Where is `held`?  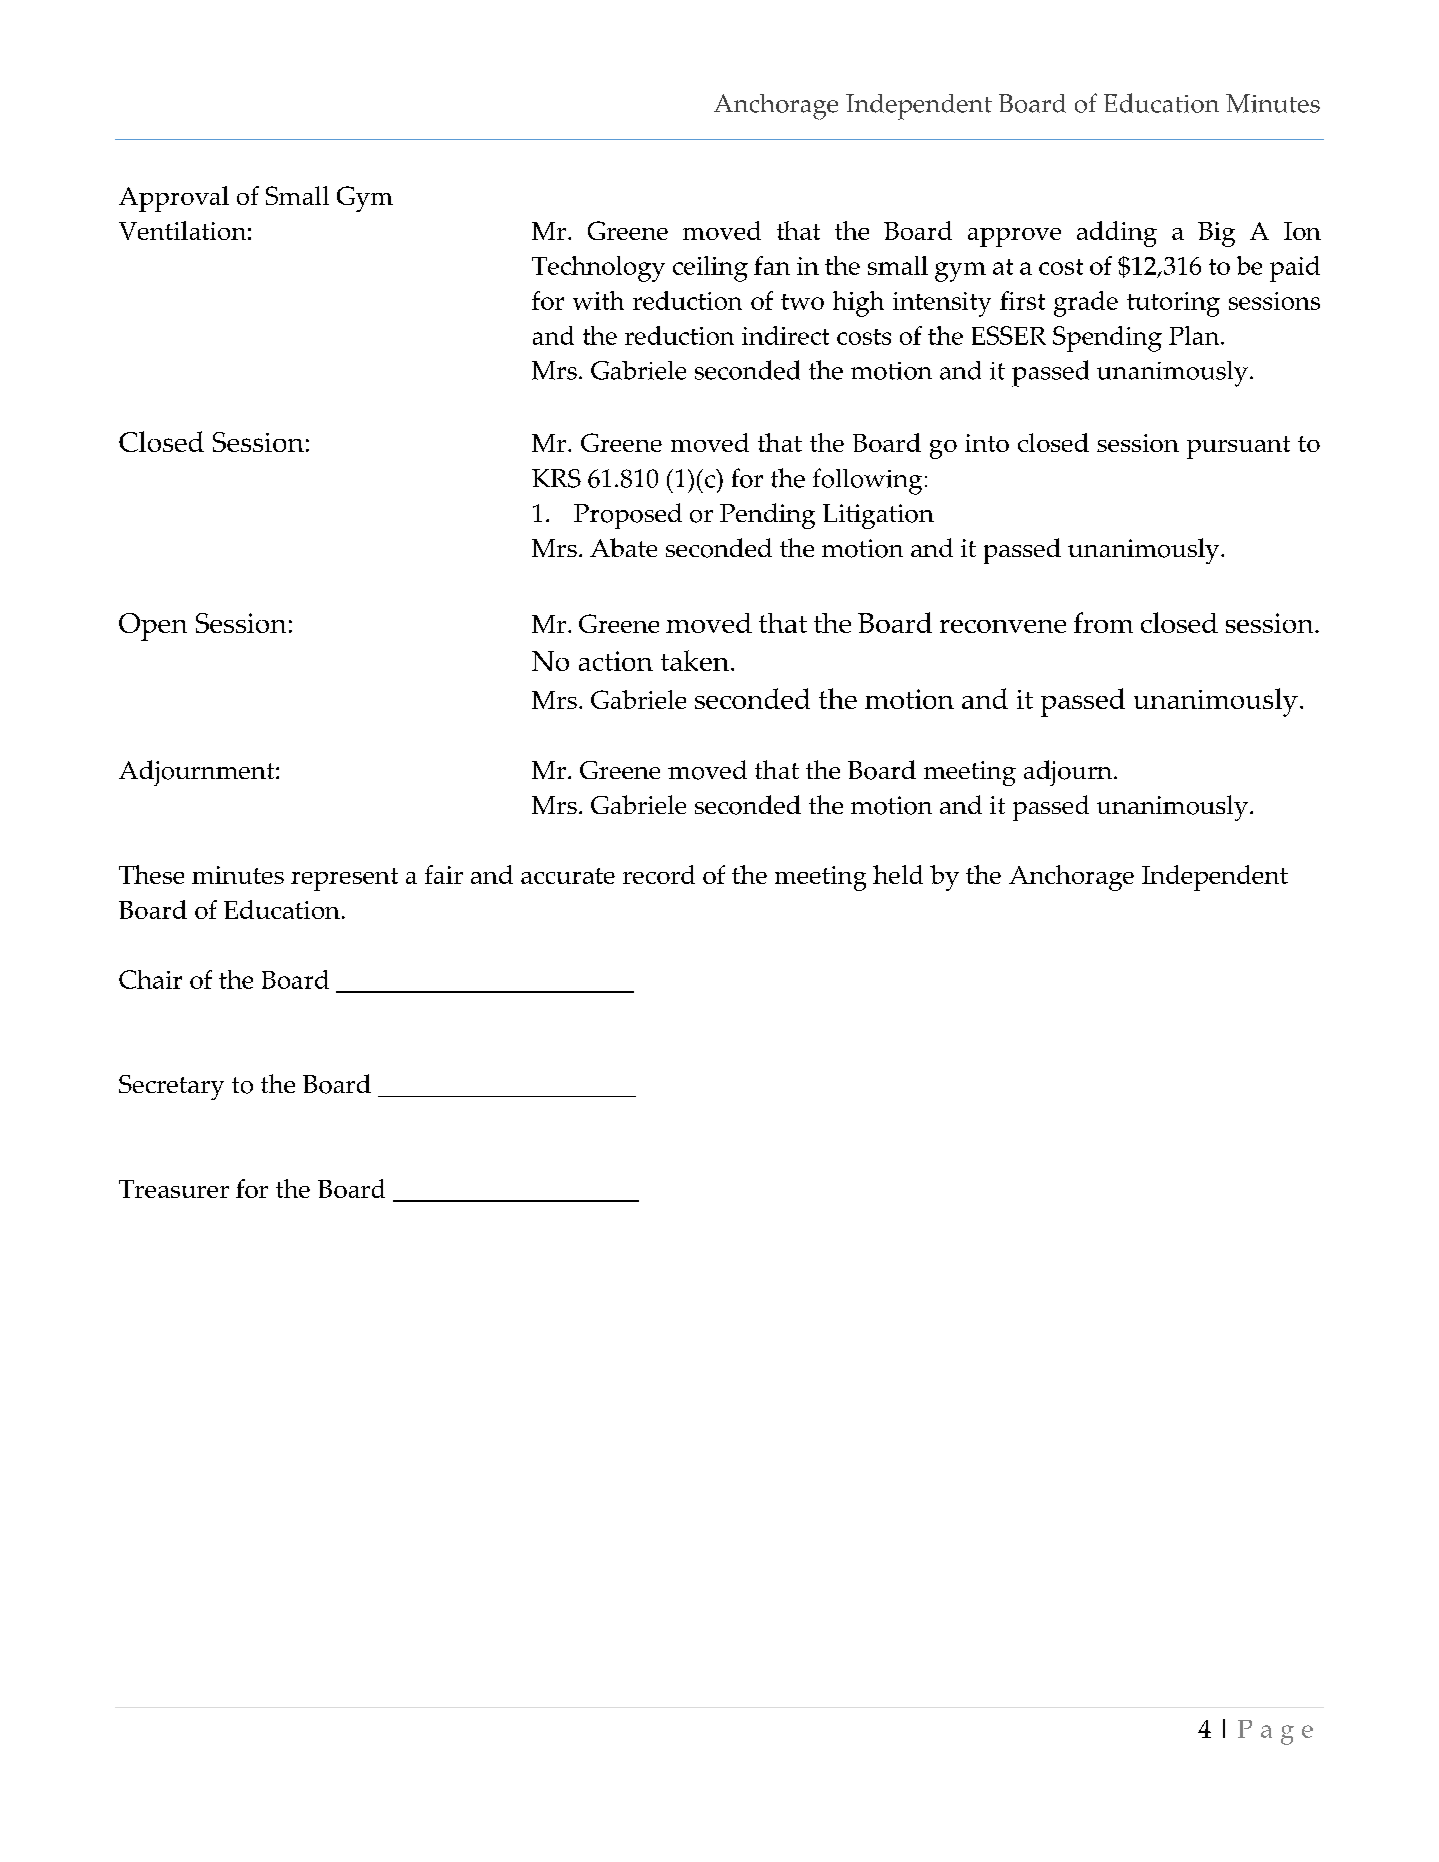
held is located at coordinates (898, 874).
